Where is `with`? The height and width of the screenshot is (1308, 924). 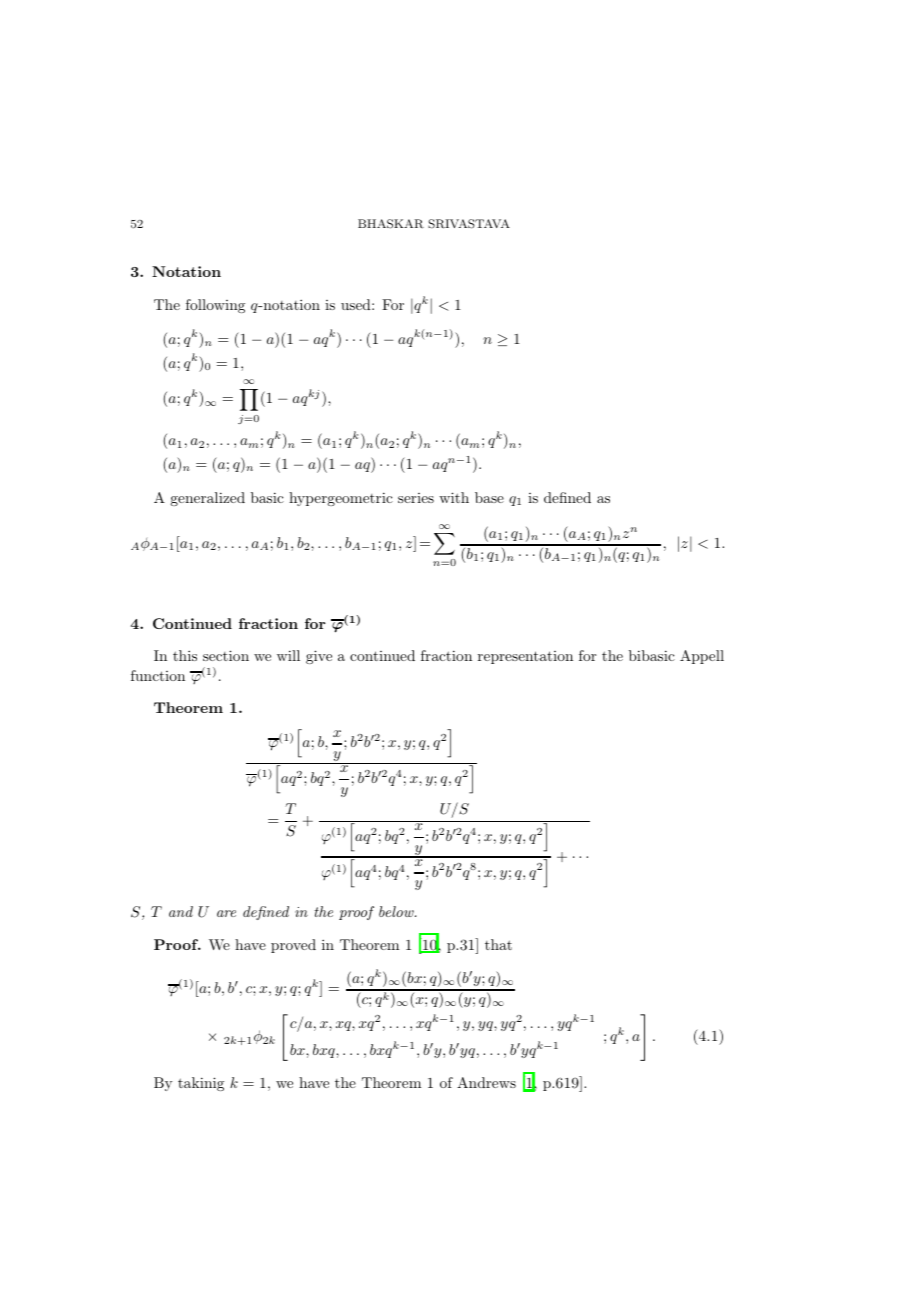 with is located at coordinates (454, 497).
